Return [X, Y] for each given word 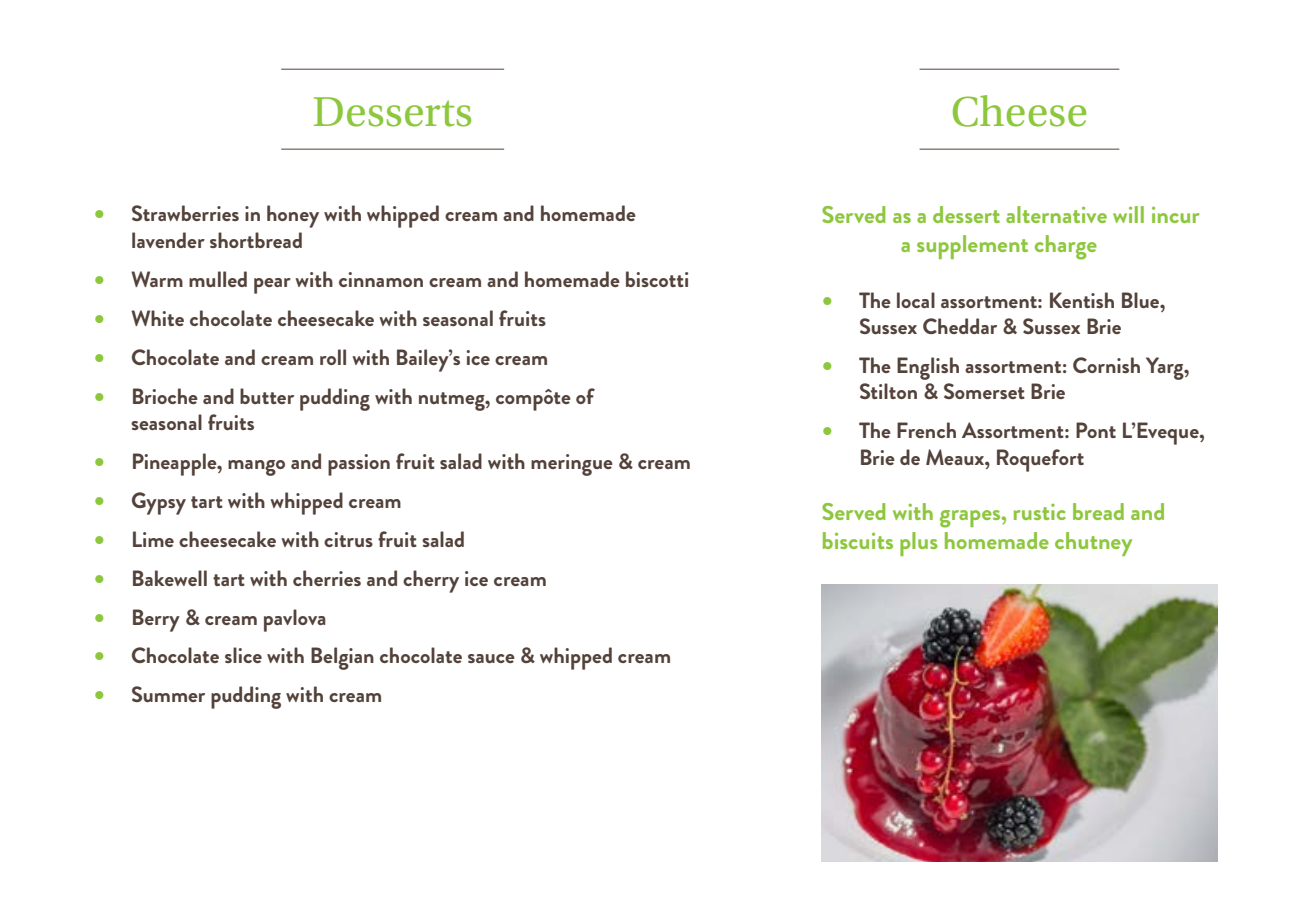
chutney [1093, 544]
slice [243, 655]
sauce [491, 658]
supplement [972, 247]
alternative [1056, 214]
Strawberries [185, 213]
